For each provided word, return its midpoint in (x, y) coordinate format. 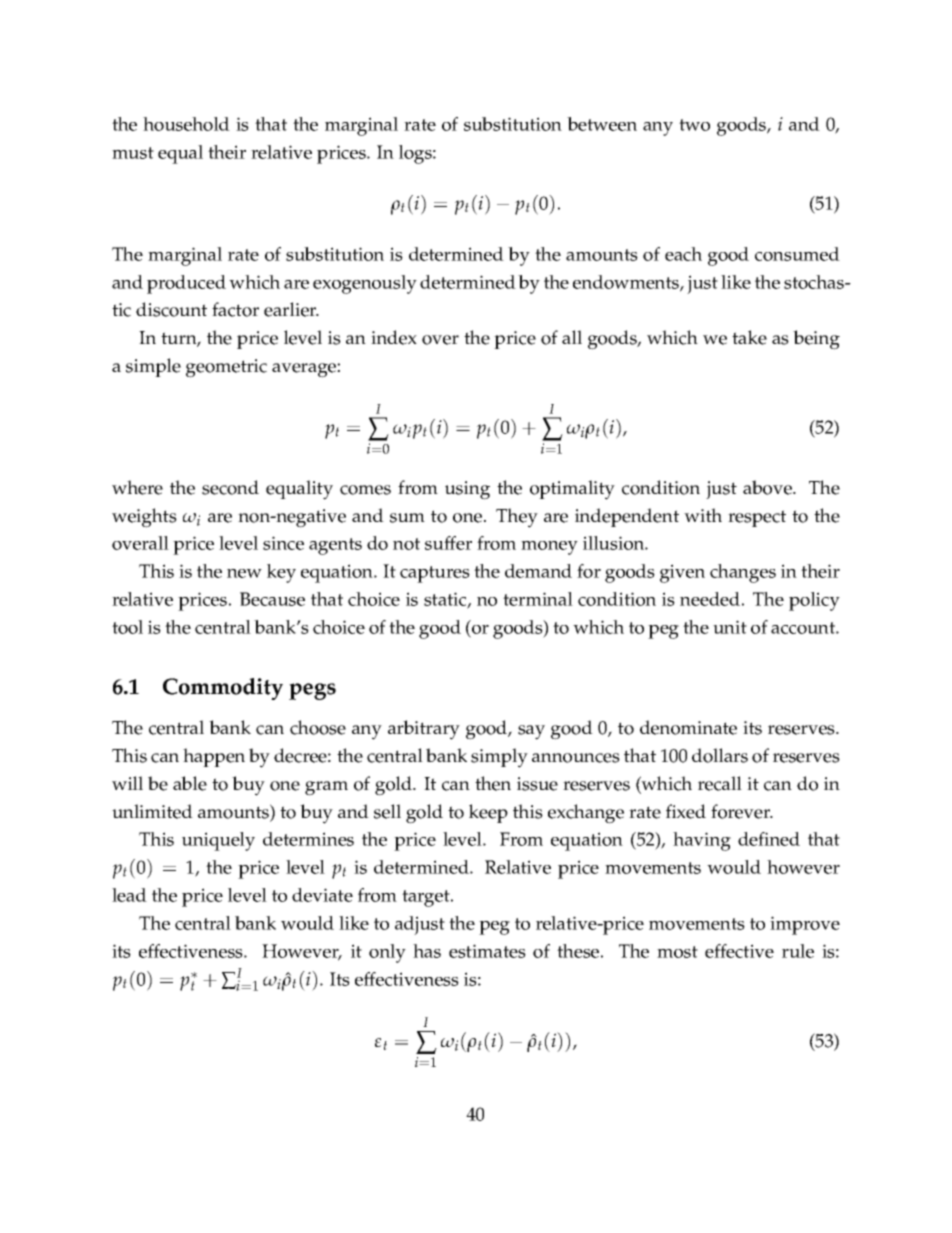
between (602, 124)
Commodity (223, 689)
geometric (226, 368)
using (467, 490)
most (677, 952)
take (749, 337)
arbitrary (424, 730)
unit (730, 627)
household (186, 124)
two (694, 125)
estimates (487, 951)
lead (129, 895)
